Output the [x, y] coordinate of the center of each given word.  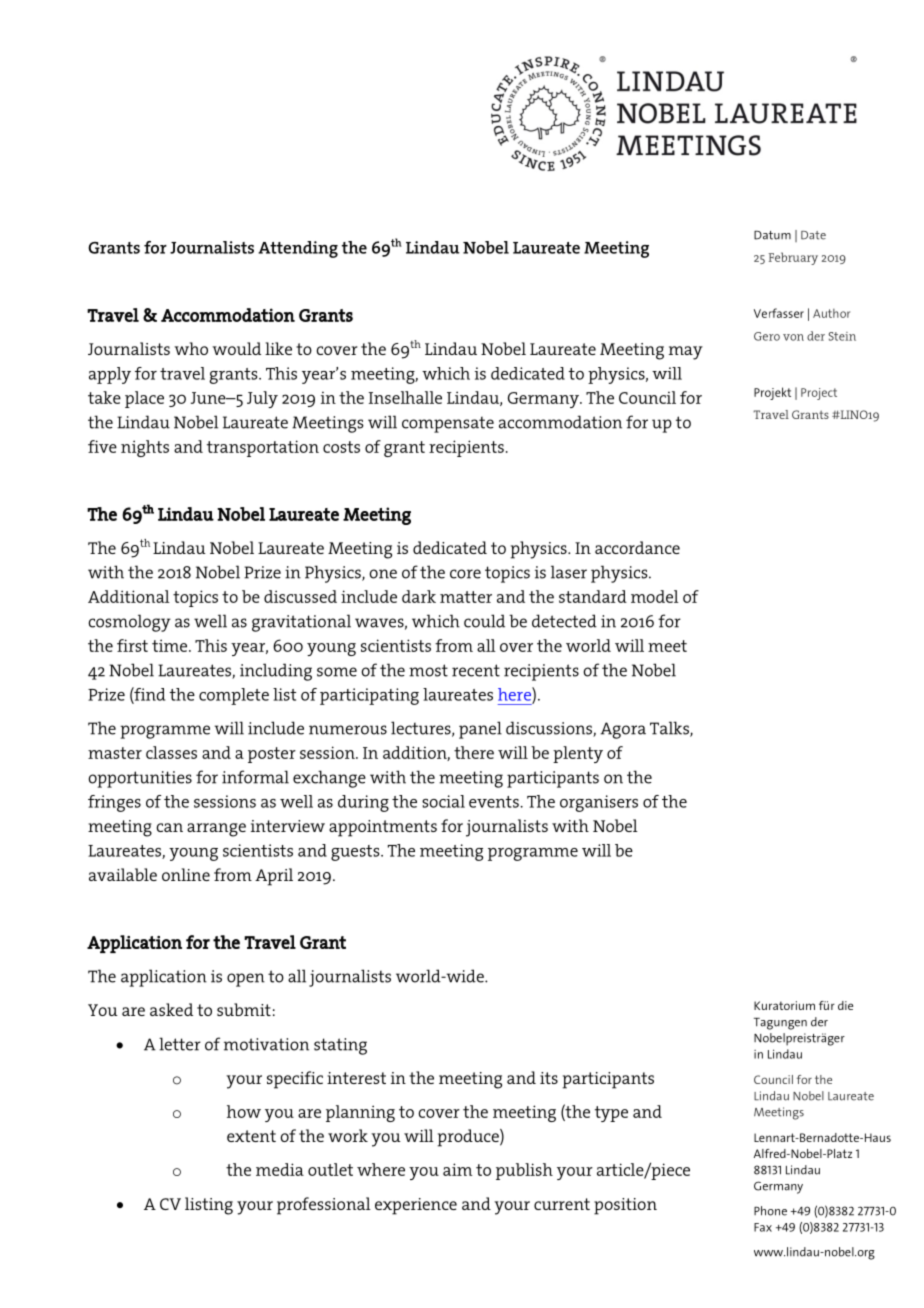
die [845, 1005]
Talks [670, 729]
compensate [448, 424]
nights [145, 448]
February [793, 258]
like [278, 348]
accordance [637, 547]
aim [457, 1169]
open [246, 980]
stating [340, 1046]
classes [171, 752]
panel [480, 730]
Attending [298, 249]
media [280, 1169]
